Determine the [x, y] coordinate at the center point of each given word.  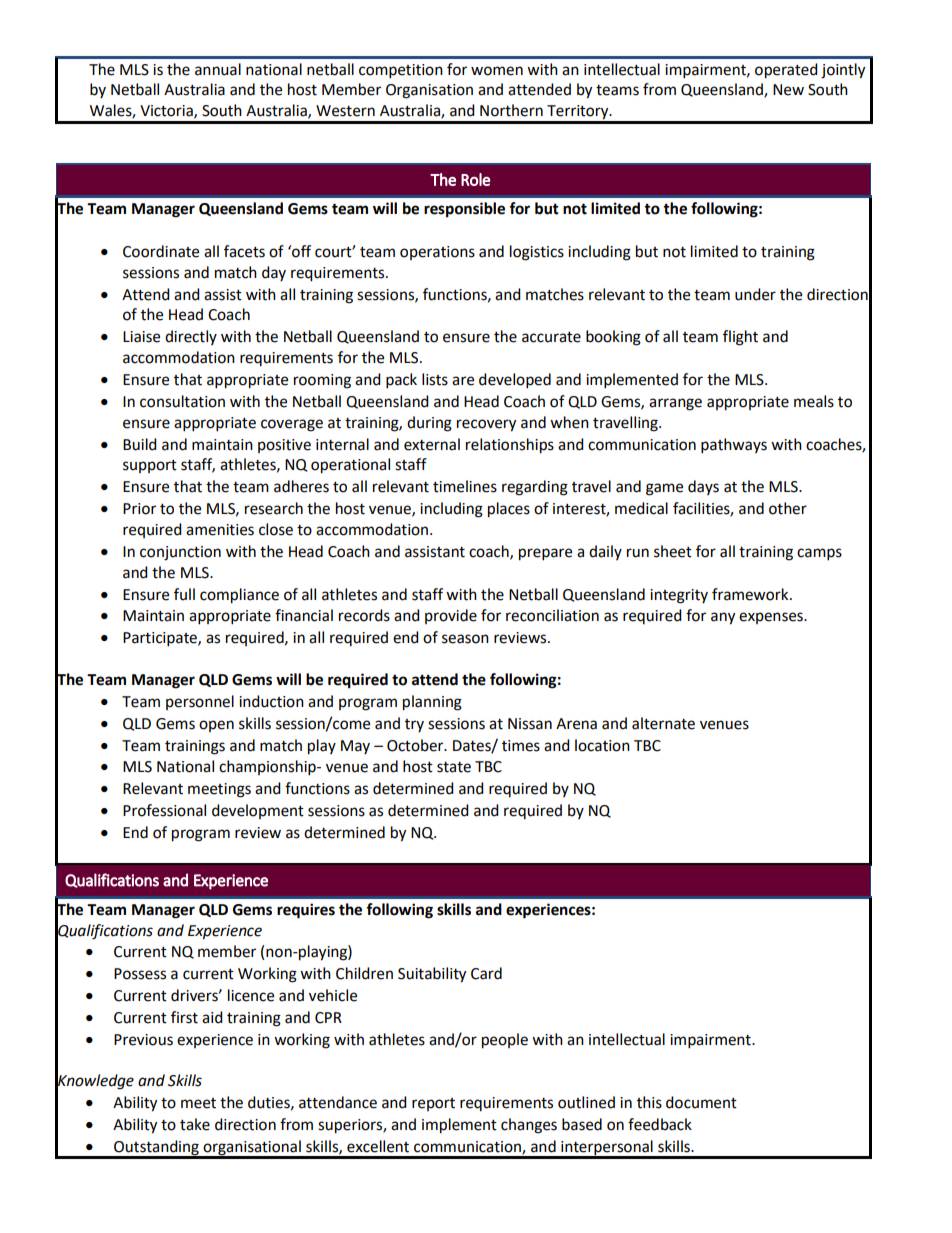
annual [218, 69]
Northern [511, 110]
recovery [486, 425]
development [258, 811]
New [788, 90]
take [195, 1124]
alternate [663, 723]
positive [284, 446]
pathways [734, 446]
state [454, 767]
